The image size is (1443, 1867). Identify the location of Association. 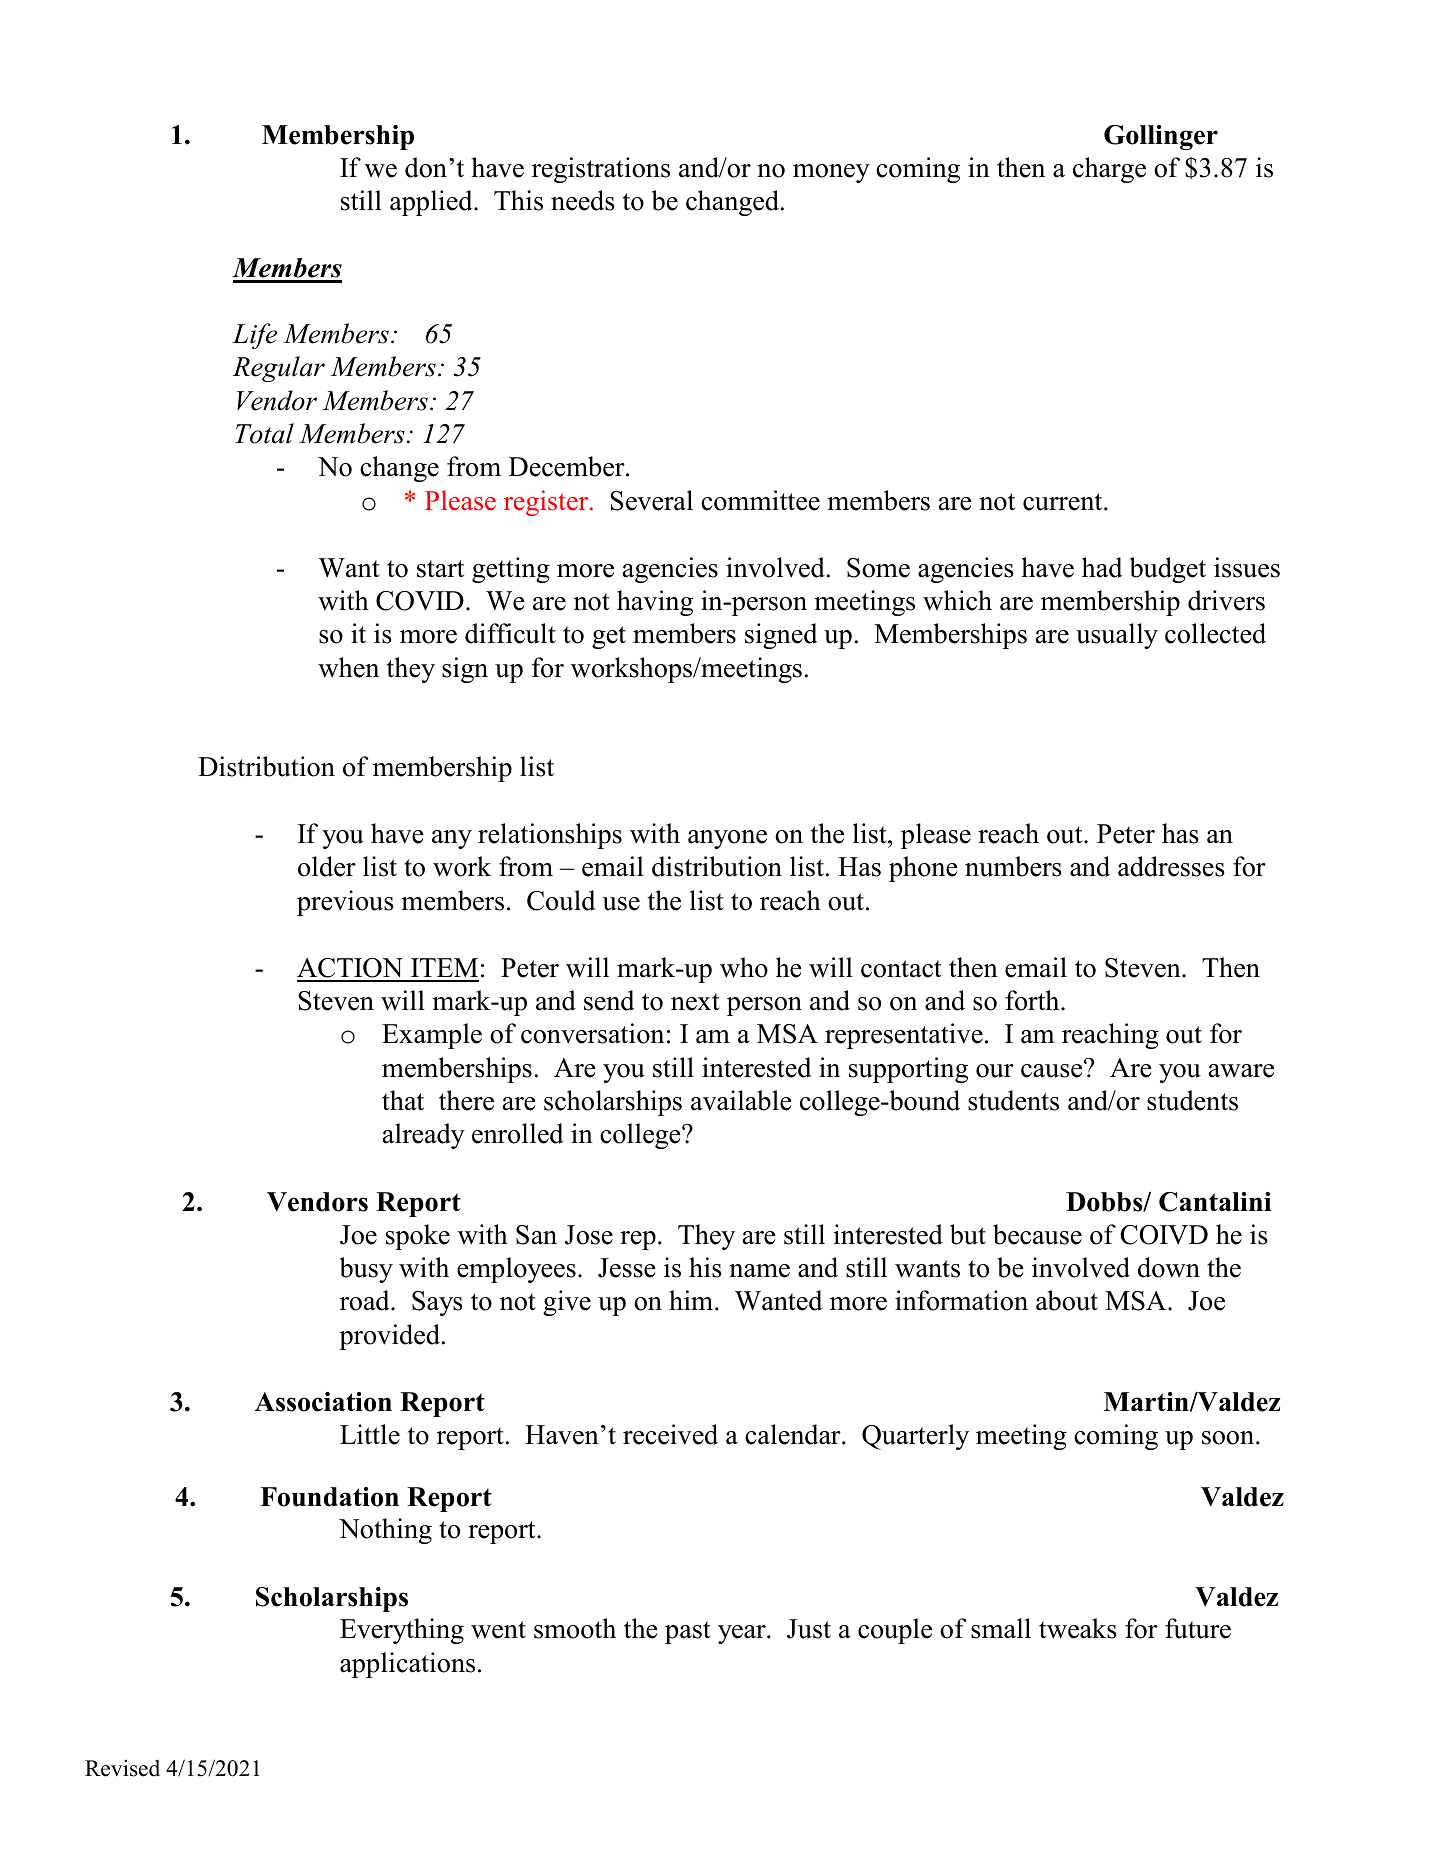
(323, 1402).
